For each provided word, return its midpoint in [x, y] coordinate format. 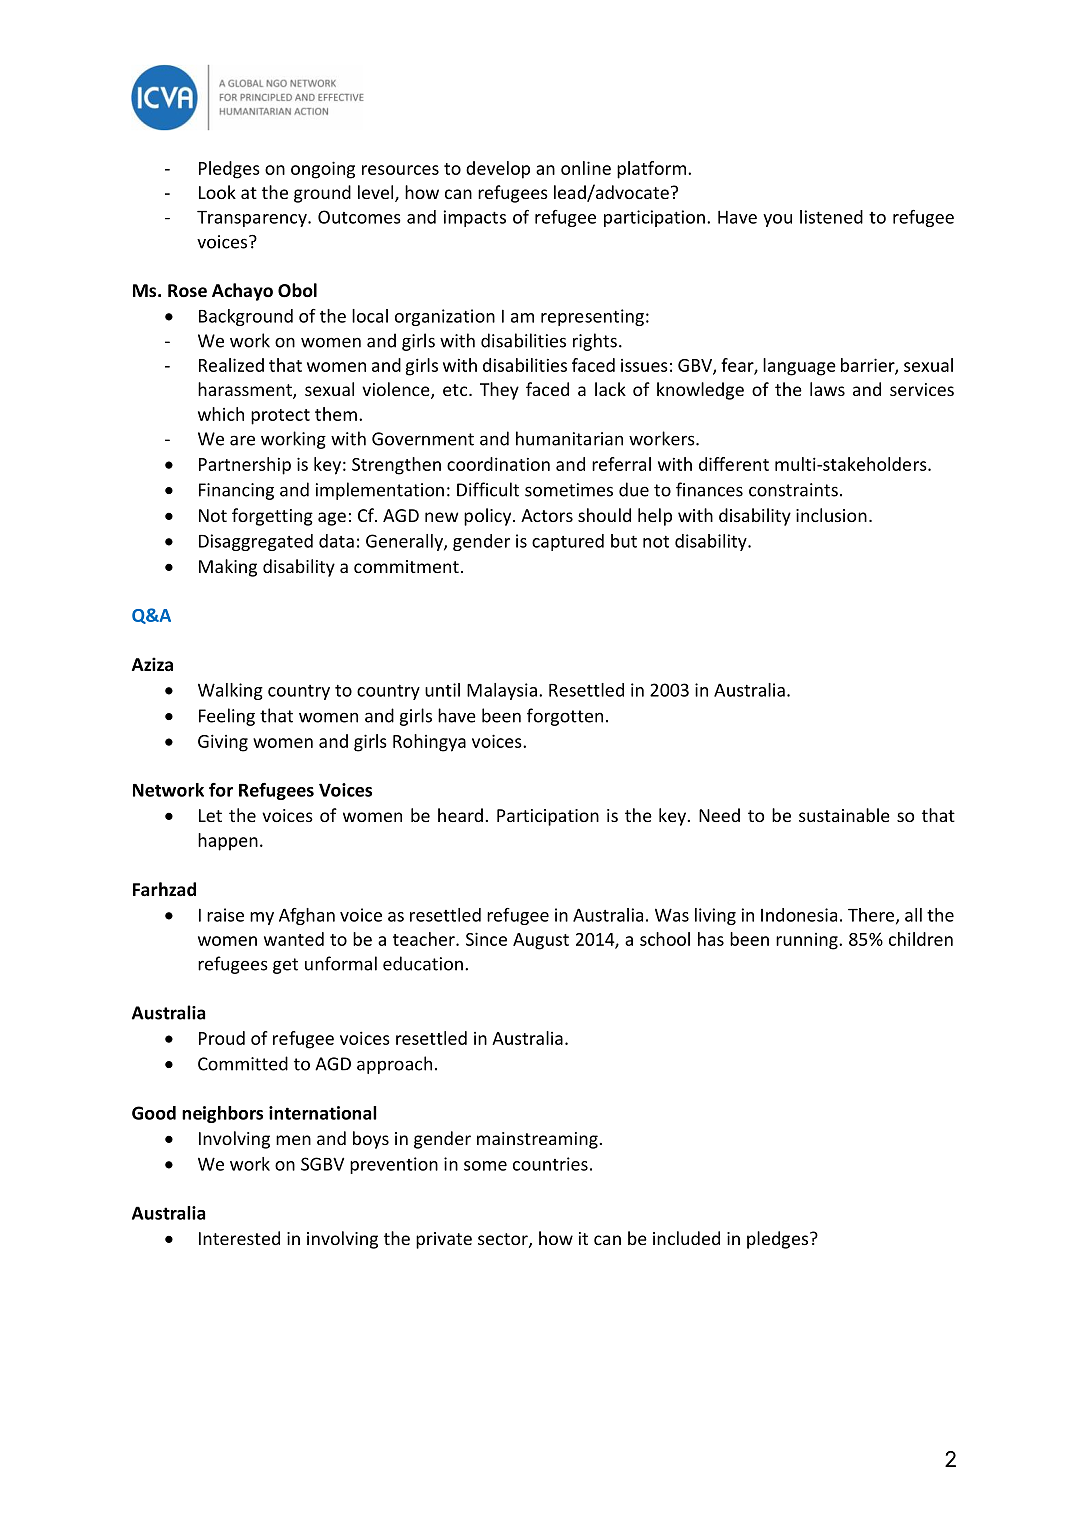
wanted [294, 939]
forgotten [565, 717]
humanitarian [569, 438]
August [541, 941]
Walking [230, 691]
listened [831, 217]
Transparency [253, 219]
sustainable [844, 815]
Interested [239, 1238]
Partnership [245, 466]
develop [498, 170]
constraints [793, 490]
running [808, 941]
